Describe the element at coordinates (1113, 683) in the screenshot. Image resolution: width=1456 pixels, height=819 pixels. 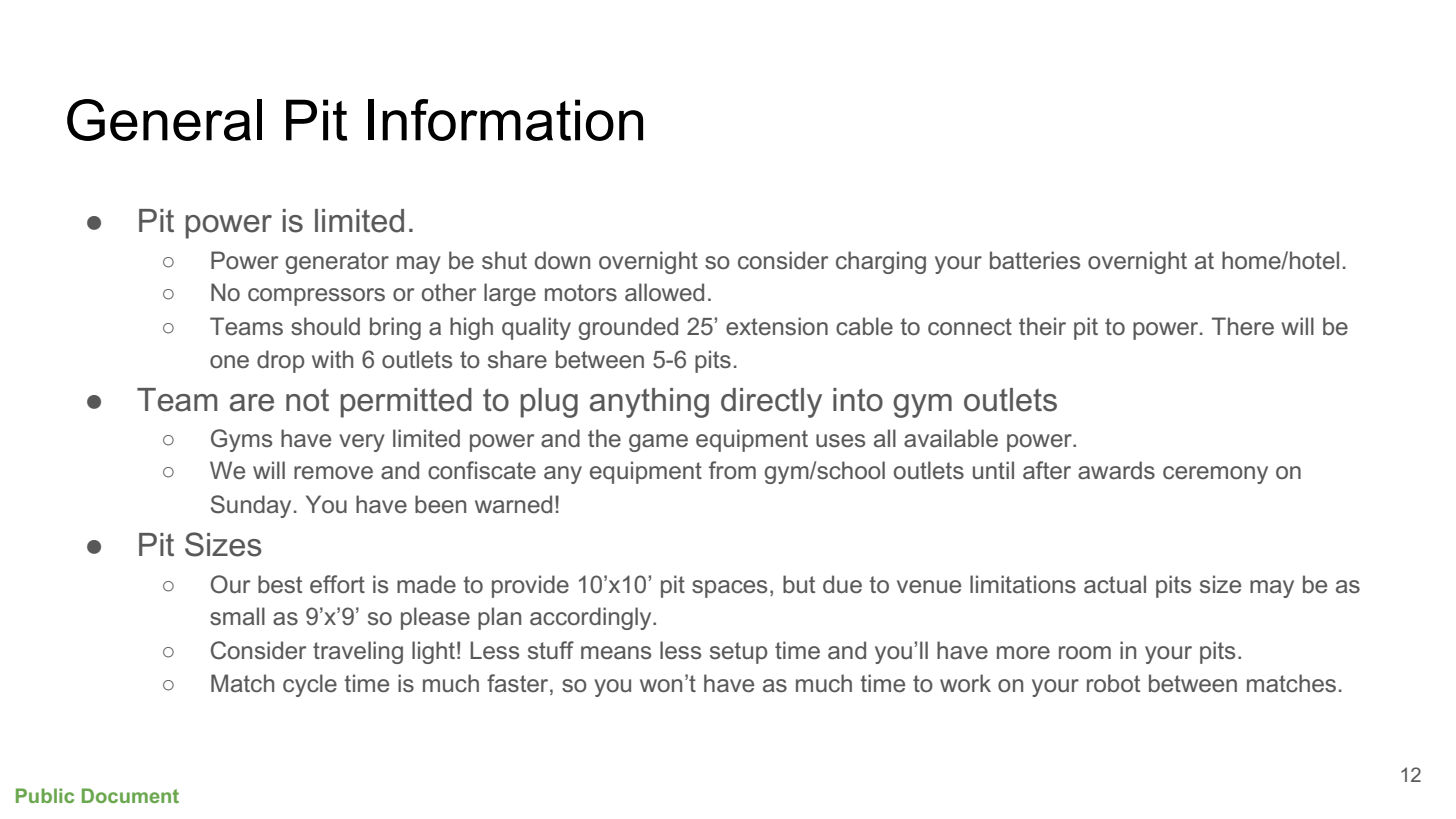
I see `robot` at that location.
